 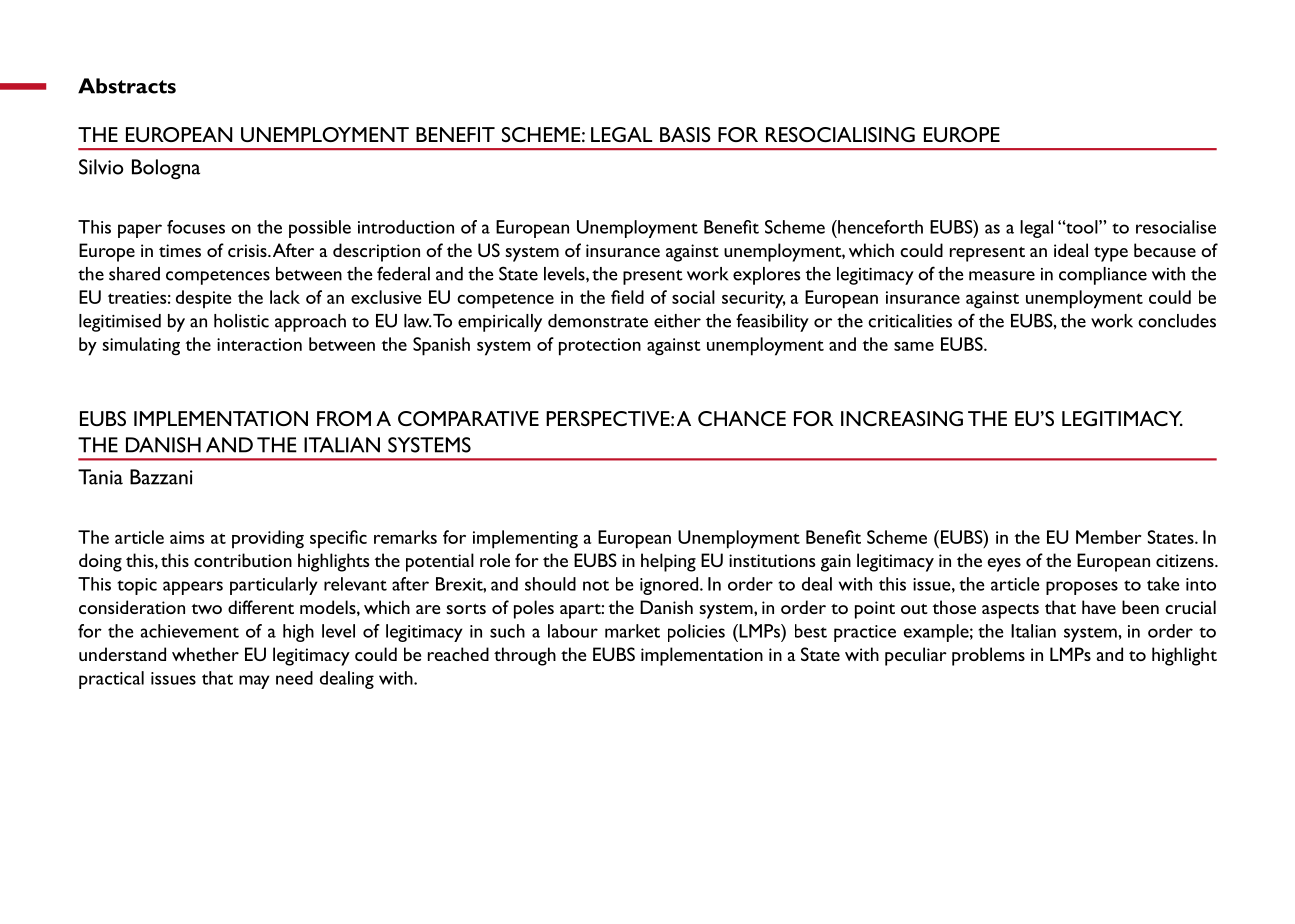 What do you see at coordinates (205, 654) in the page?
I see `whether` at bounding box center [205, 654].
